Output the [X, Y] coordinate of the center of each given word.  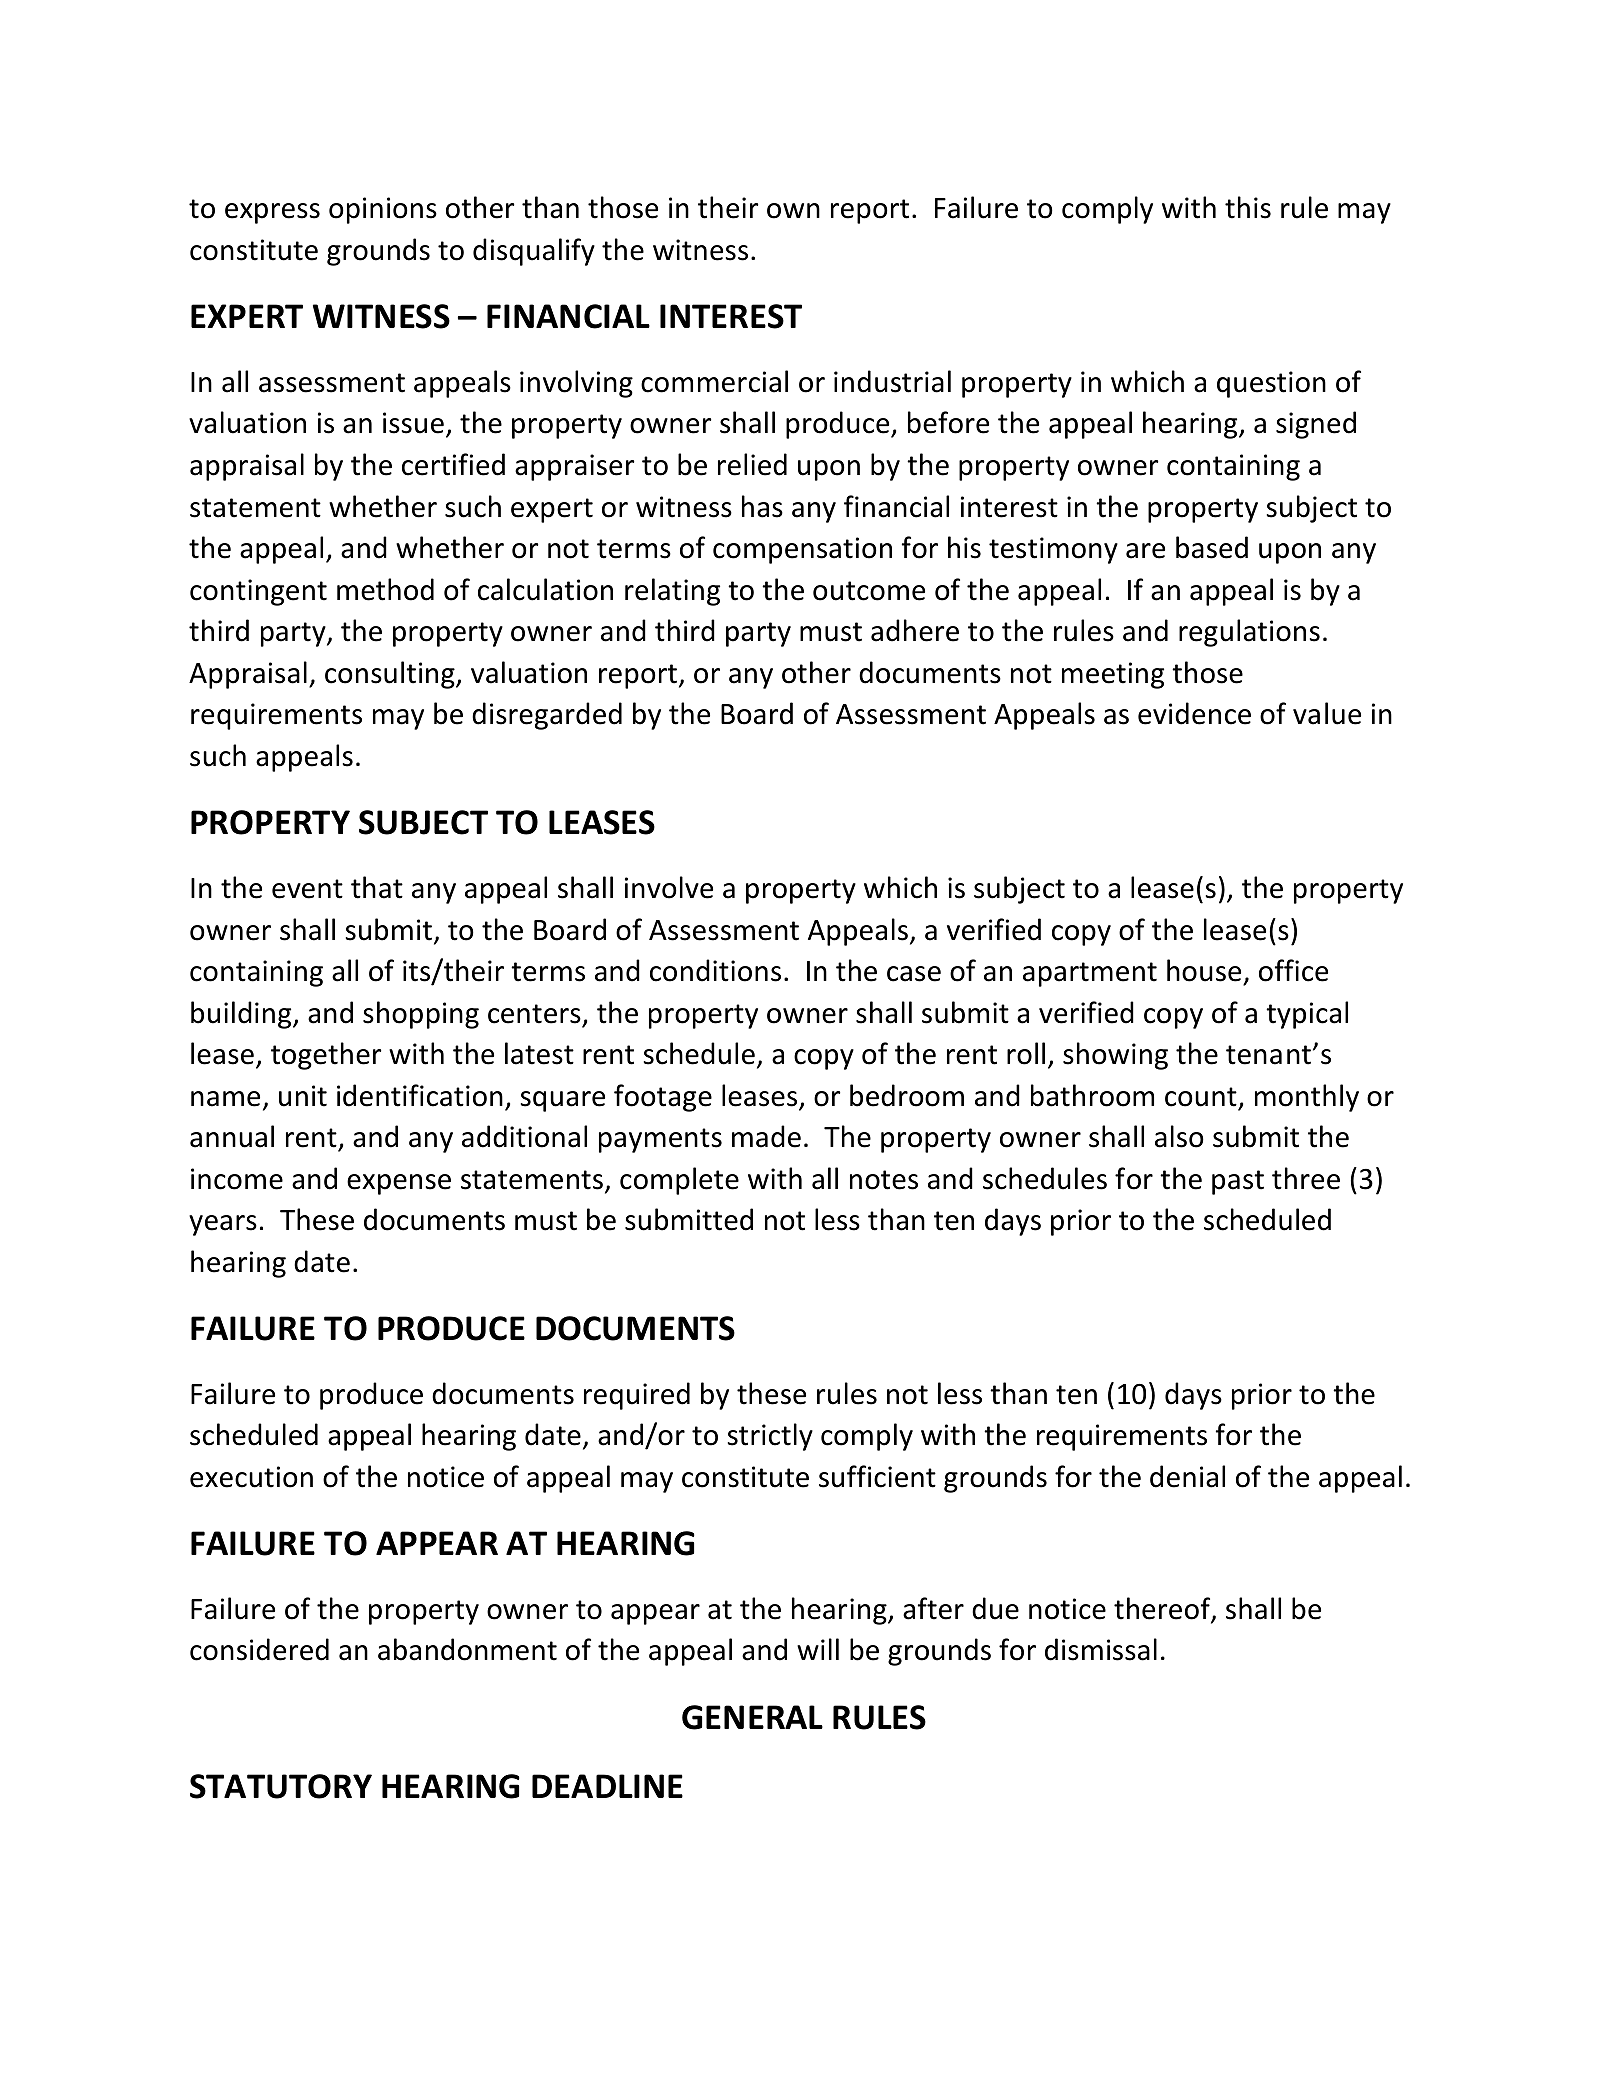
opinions [383, 210]
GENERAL [752, 1717]
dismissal [1101, 1649]
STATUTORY [281, 1786]
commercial [714, 381]
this [1248, 207]
